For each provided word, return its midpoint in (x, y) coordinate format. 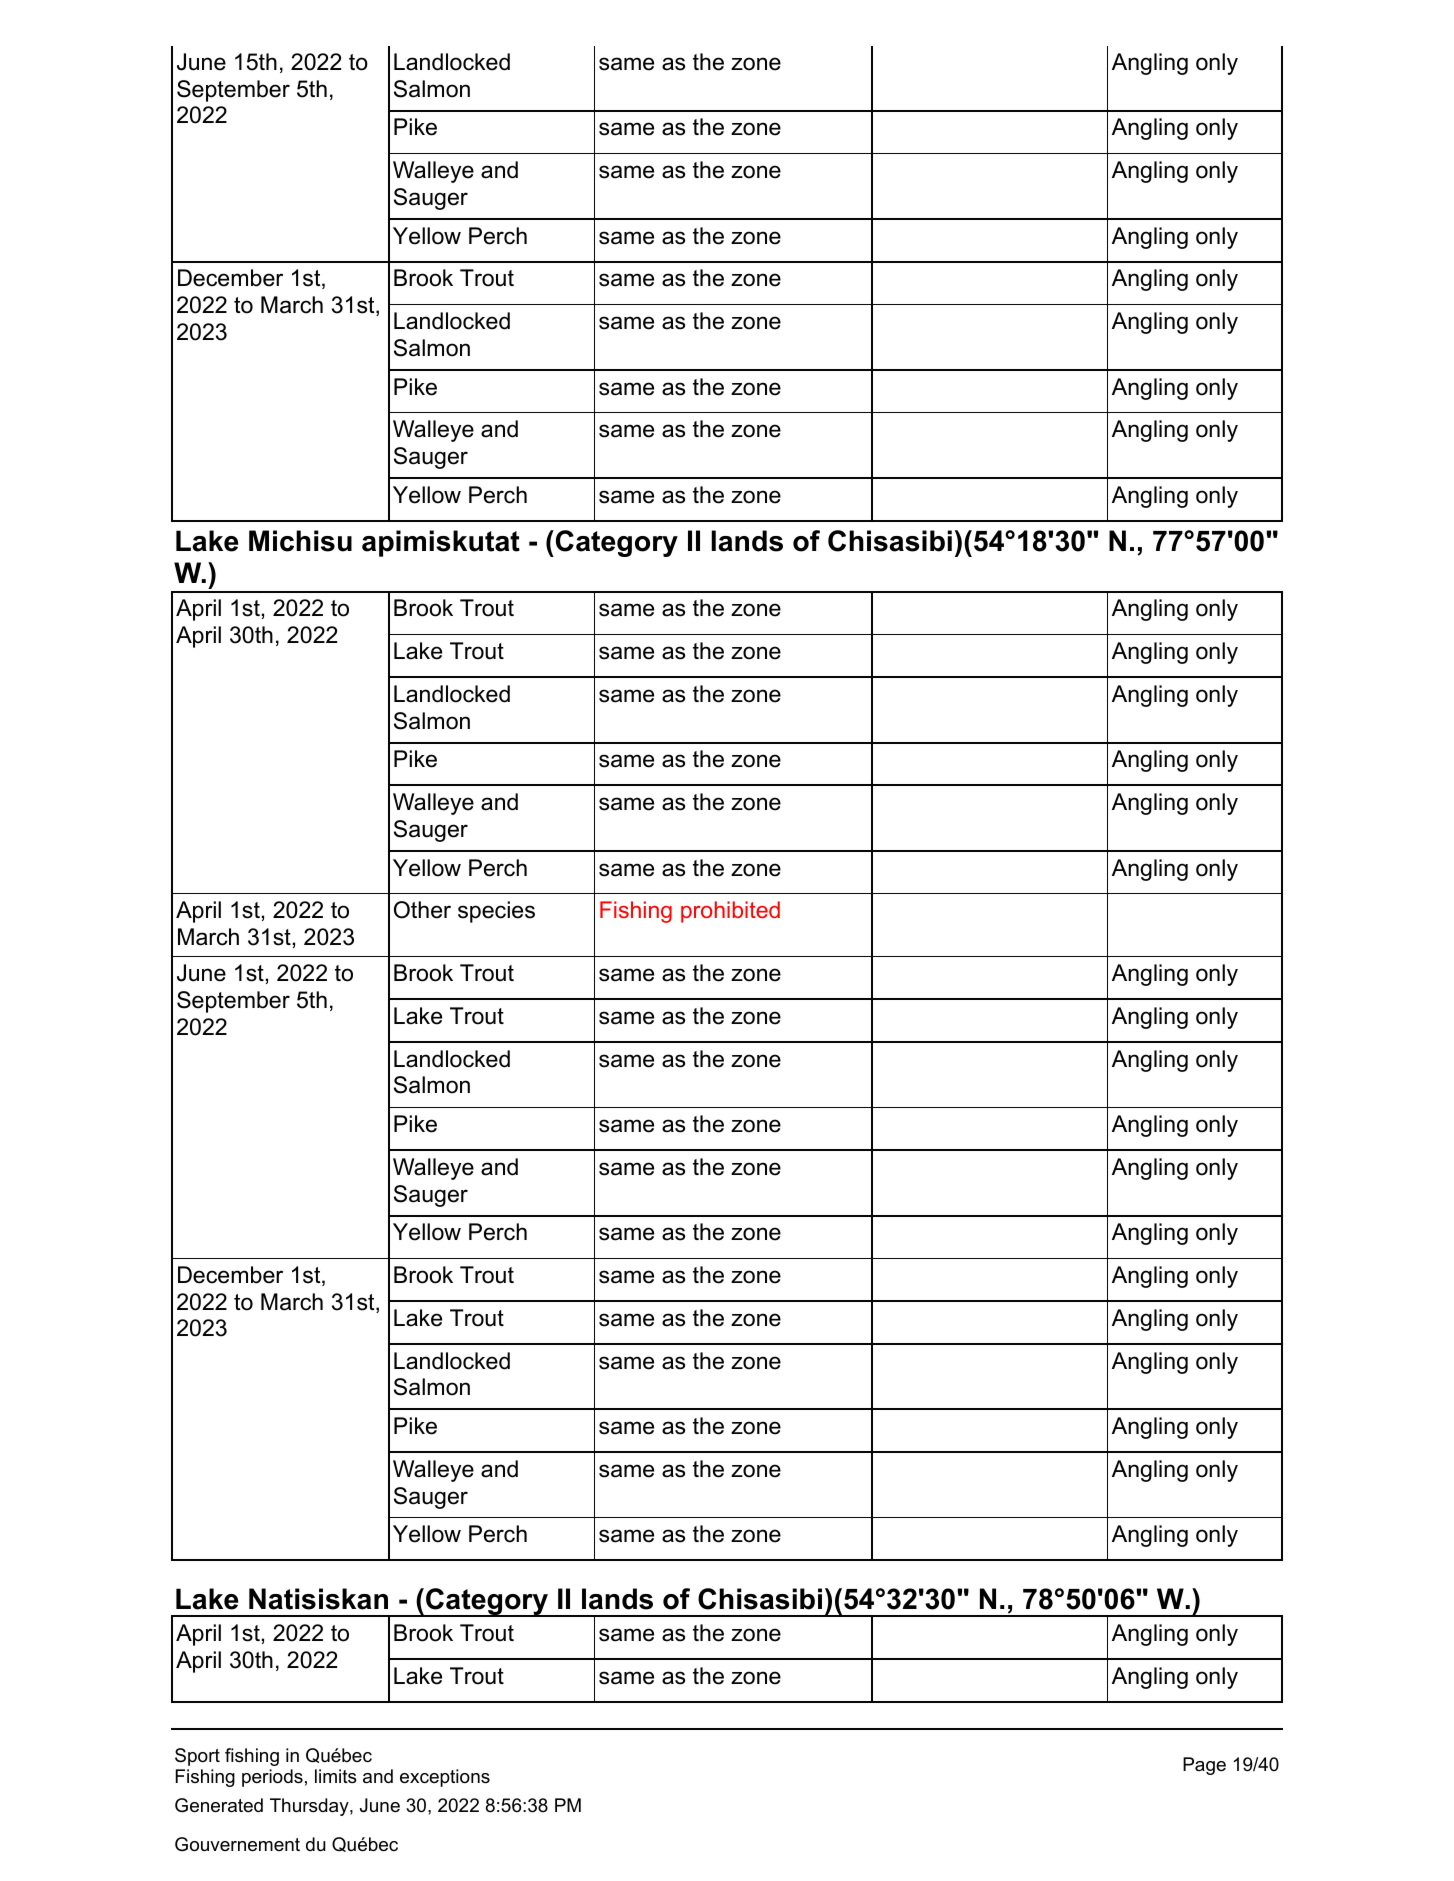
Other (422, 910)
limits (336, 1776)
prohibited (730, 912)
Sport (197, 1757)
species (496, 912)
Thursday (310, 1807)
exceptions (445, 1778)
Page (1204, 1766)
